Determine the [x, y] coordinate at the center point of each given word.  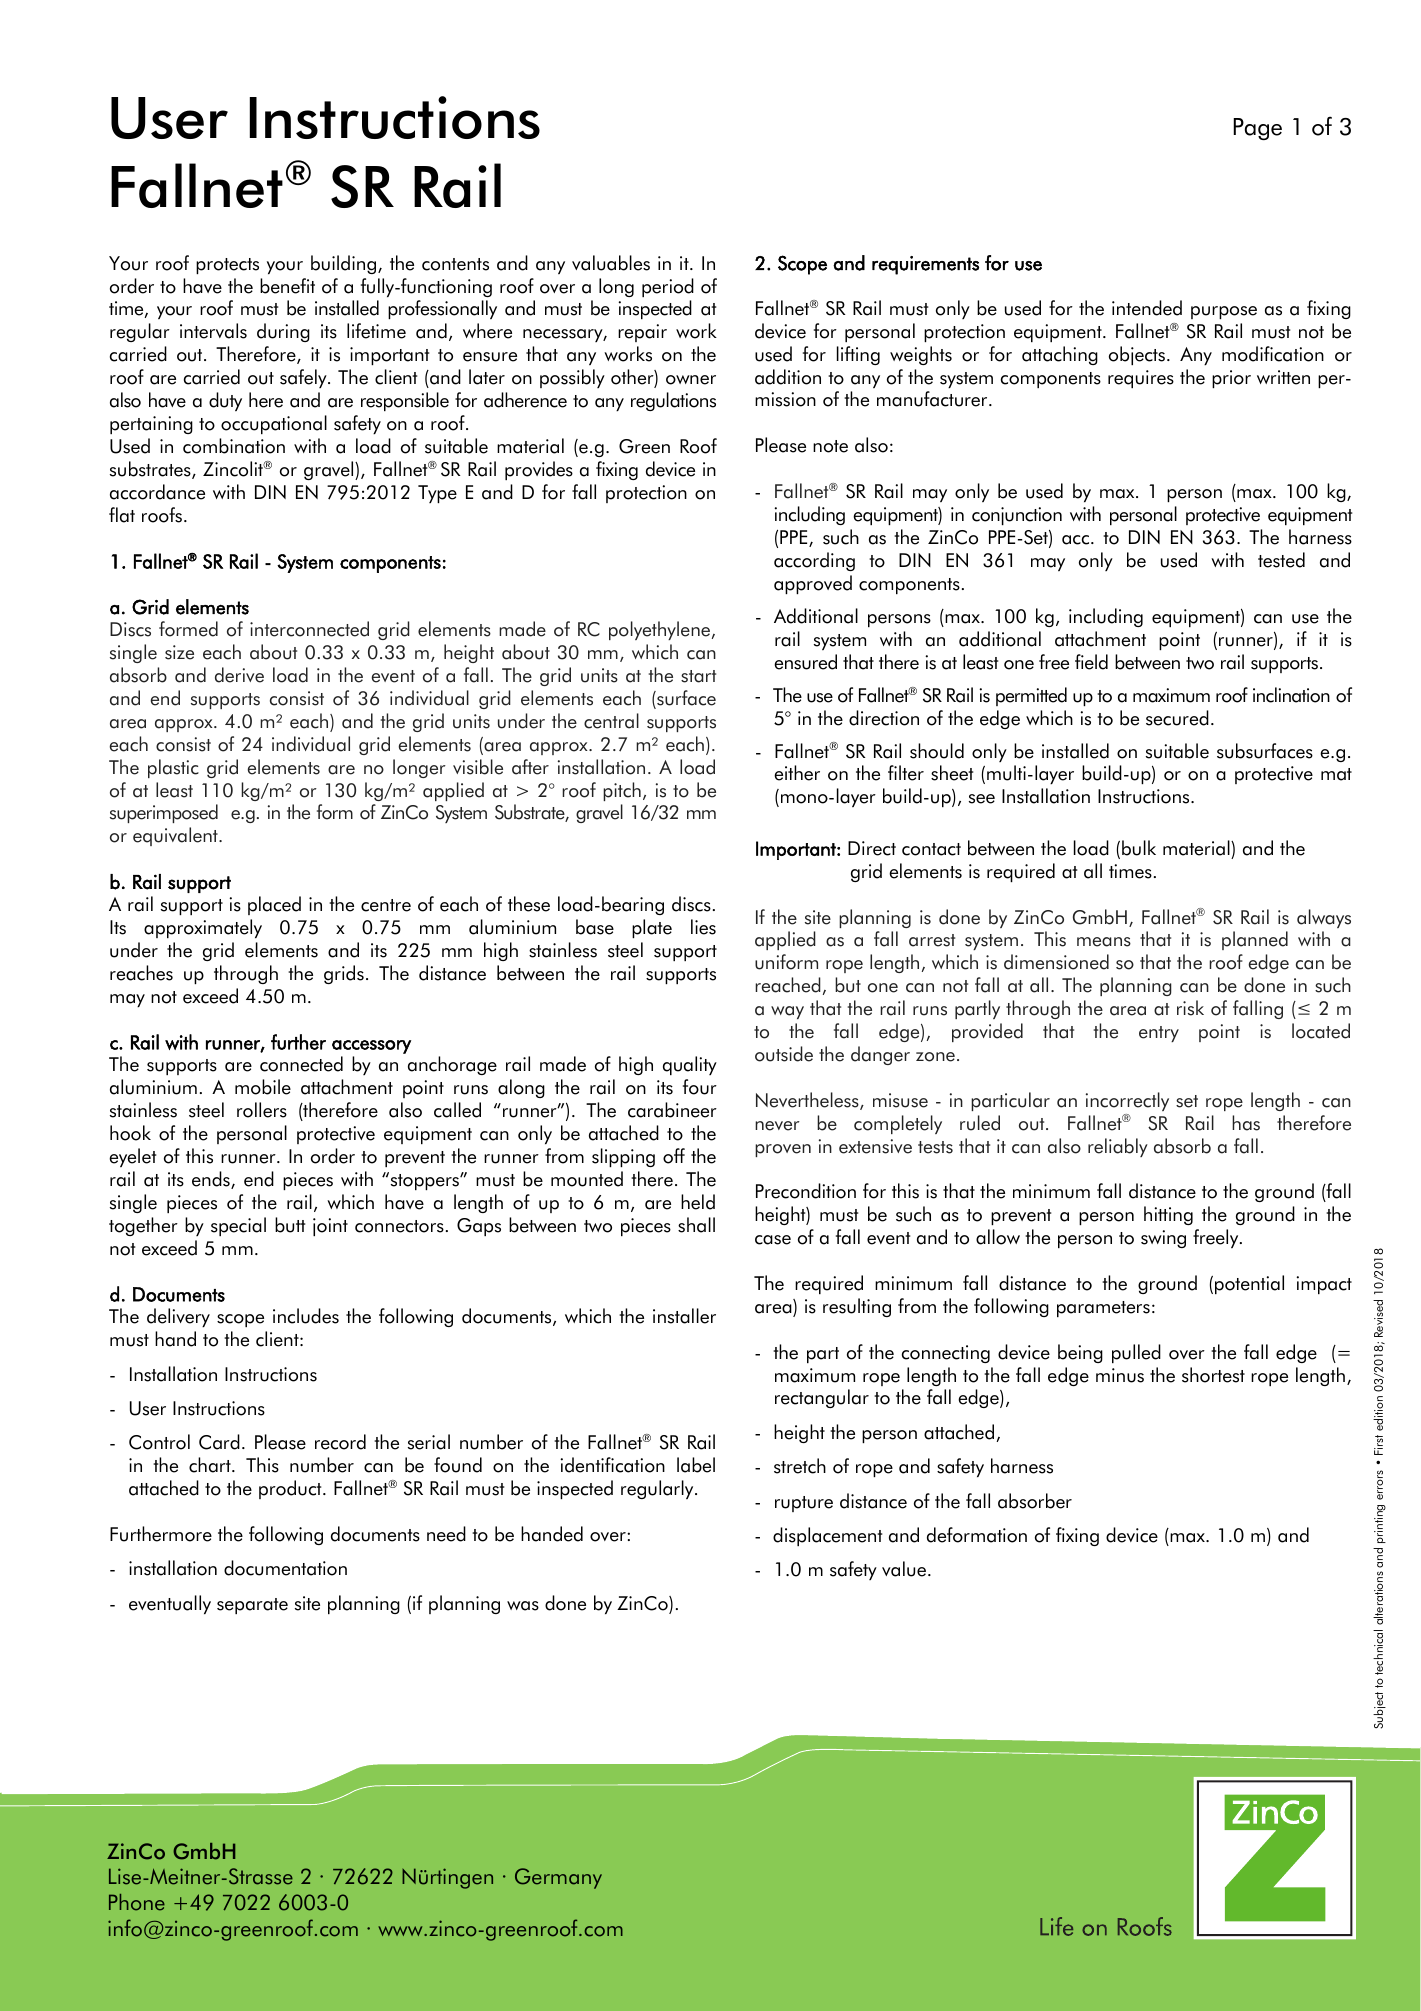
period [668, 287]
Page [1257, 129]
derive [239, 675]
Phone [137, 1902]
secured [1177, 718]
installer [684, 1316]
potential [1249, 1284]
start [698, 676]
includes [306, 1316]
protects [227, 266]
